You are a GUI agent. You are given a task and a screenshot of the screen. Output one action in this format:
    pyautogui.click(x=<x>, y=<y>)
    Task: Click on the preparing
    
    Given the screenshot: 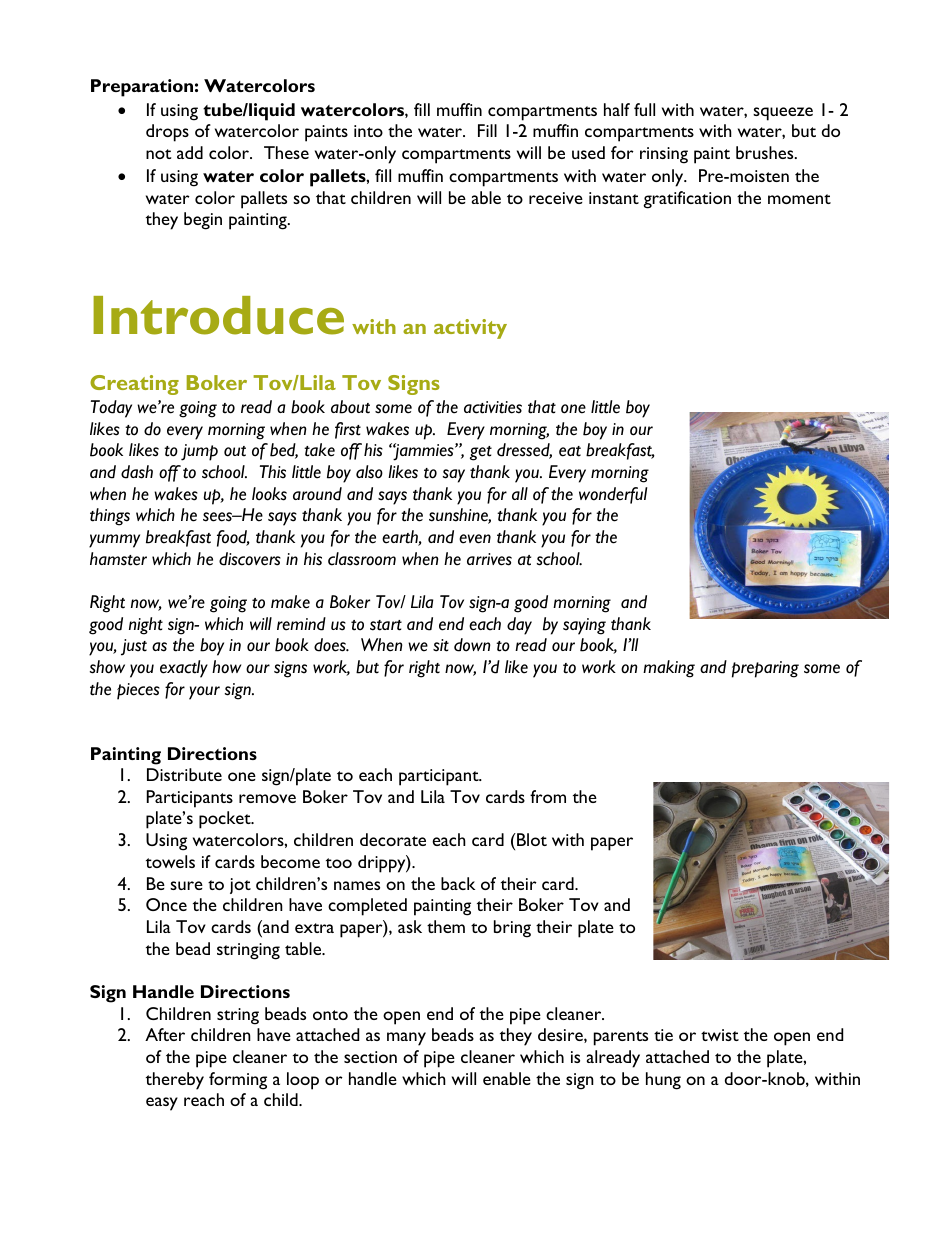 What is the action you would take?
    pyautogui.click(x=765, y=669)
